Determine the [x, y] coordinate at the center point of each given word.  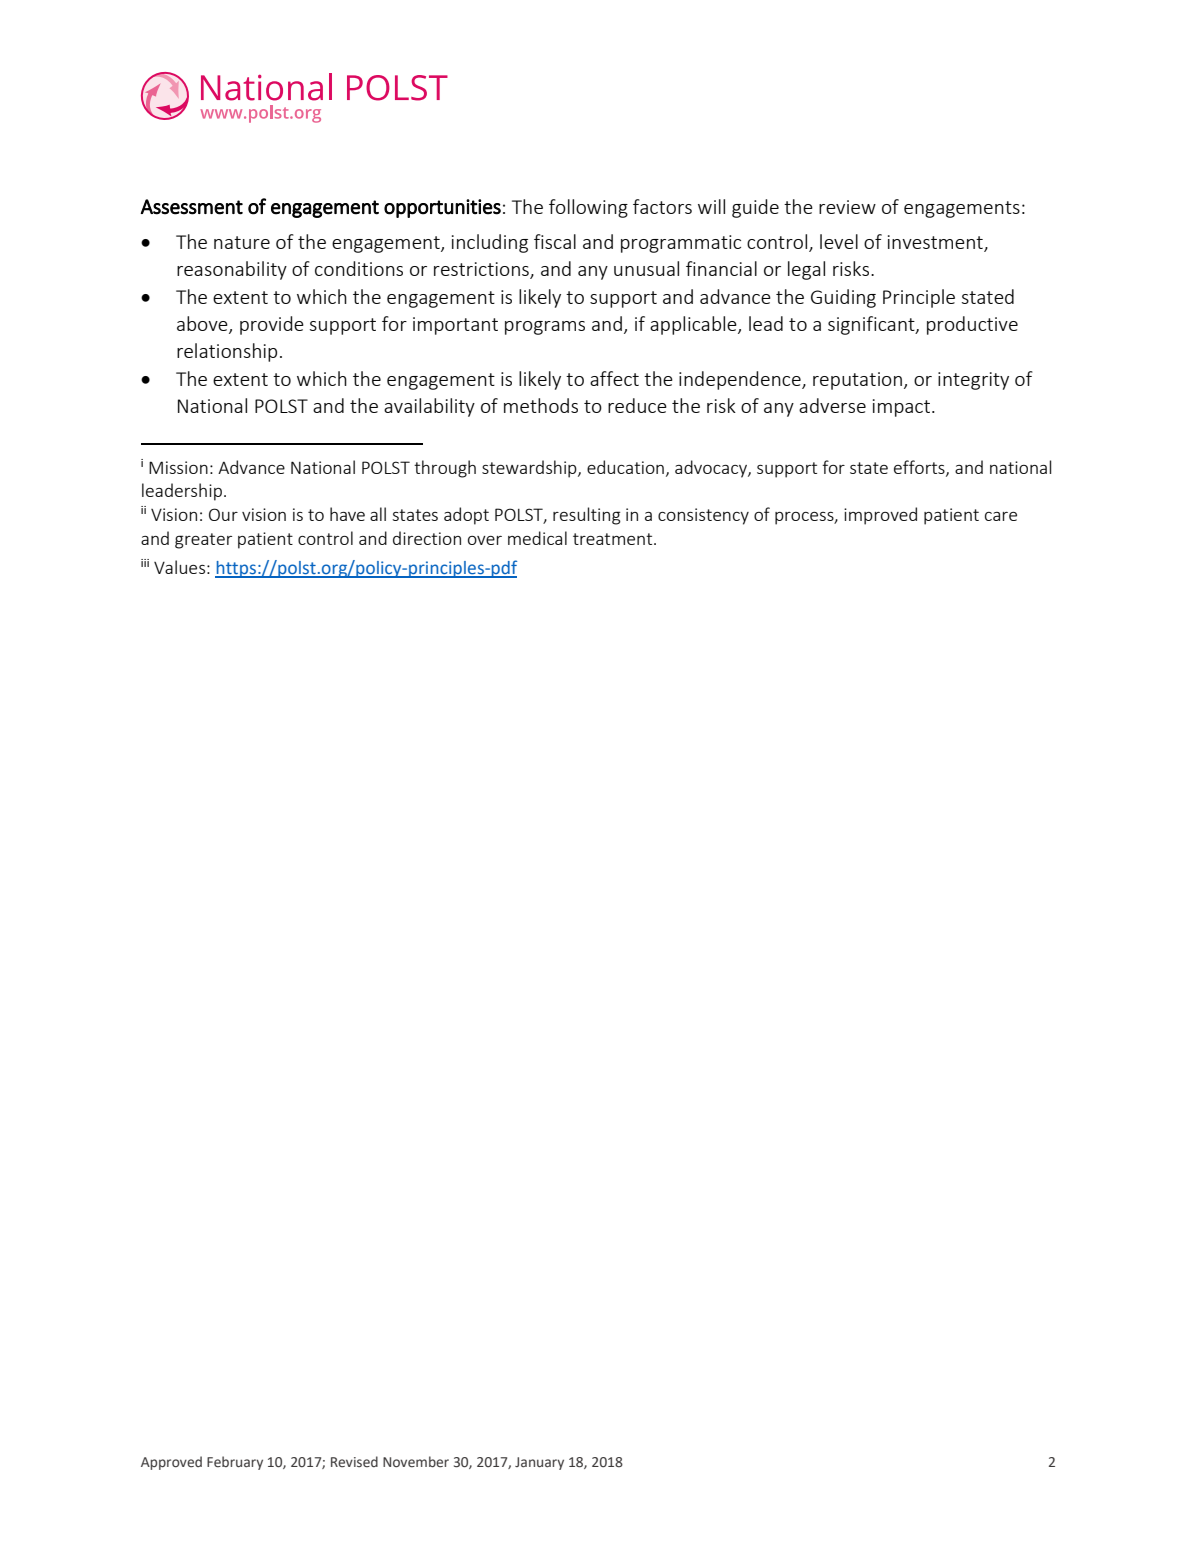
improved [880, 516]
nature [242, 242]
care [1001, 516]
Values [179, 567]
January [539, 1463]
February [235, 1463]
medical [537, 538]
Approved [171, 1463]
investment [936, 243]
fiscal [555, 241]
